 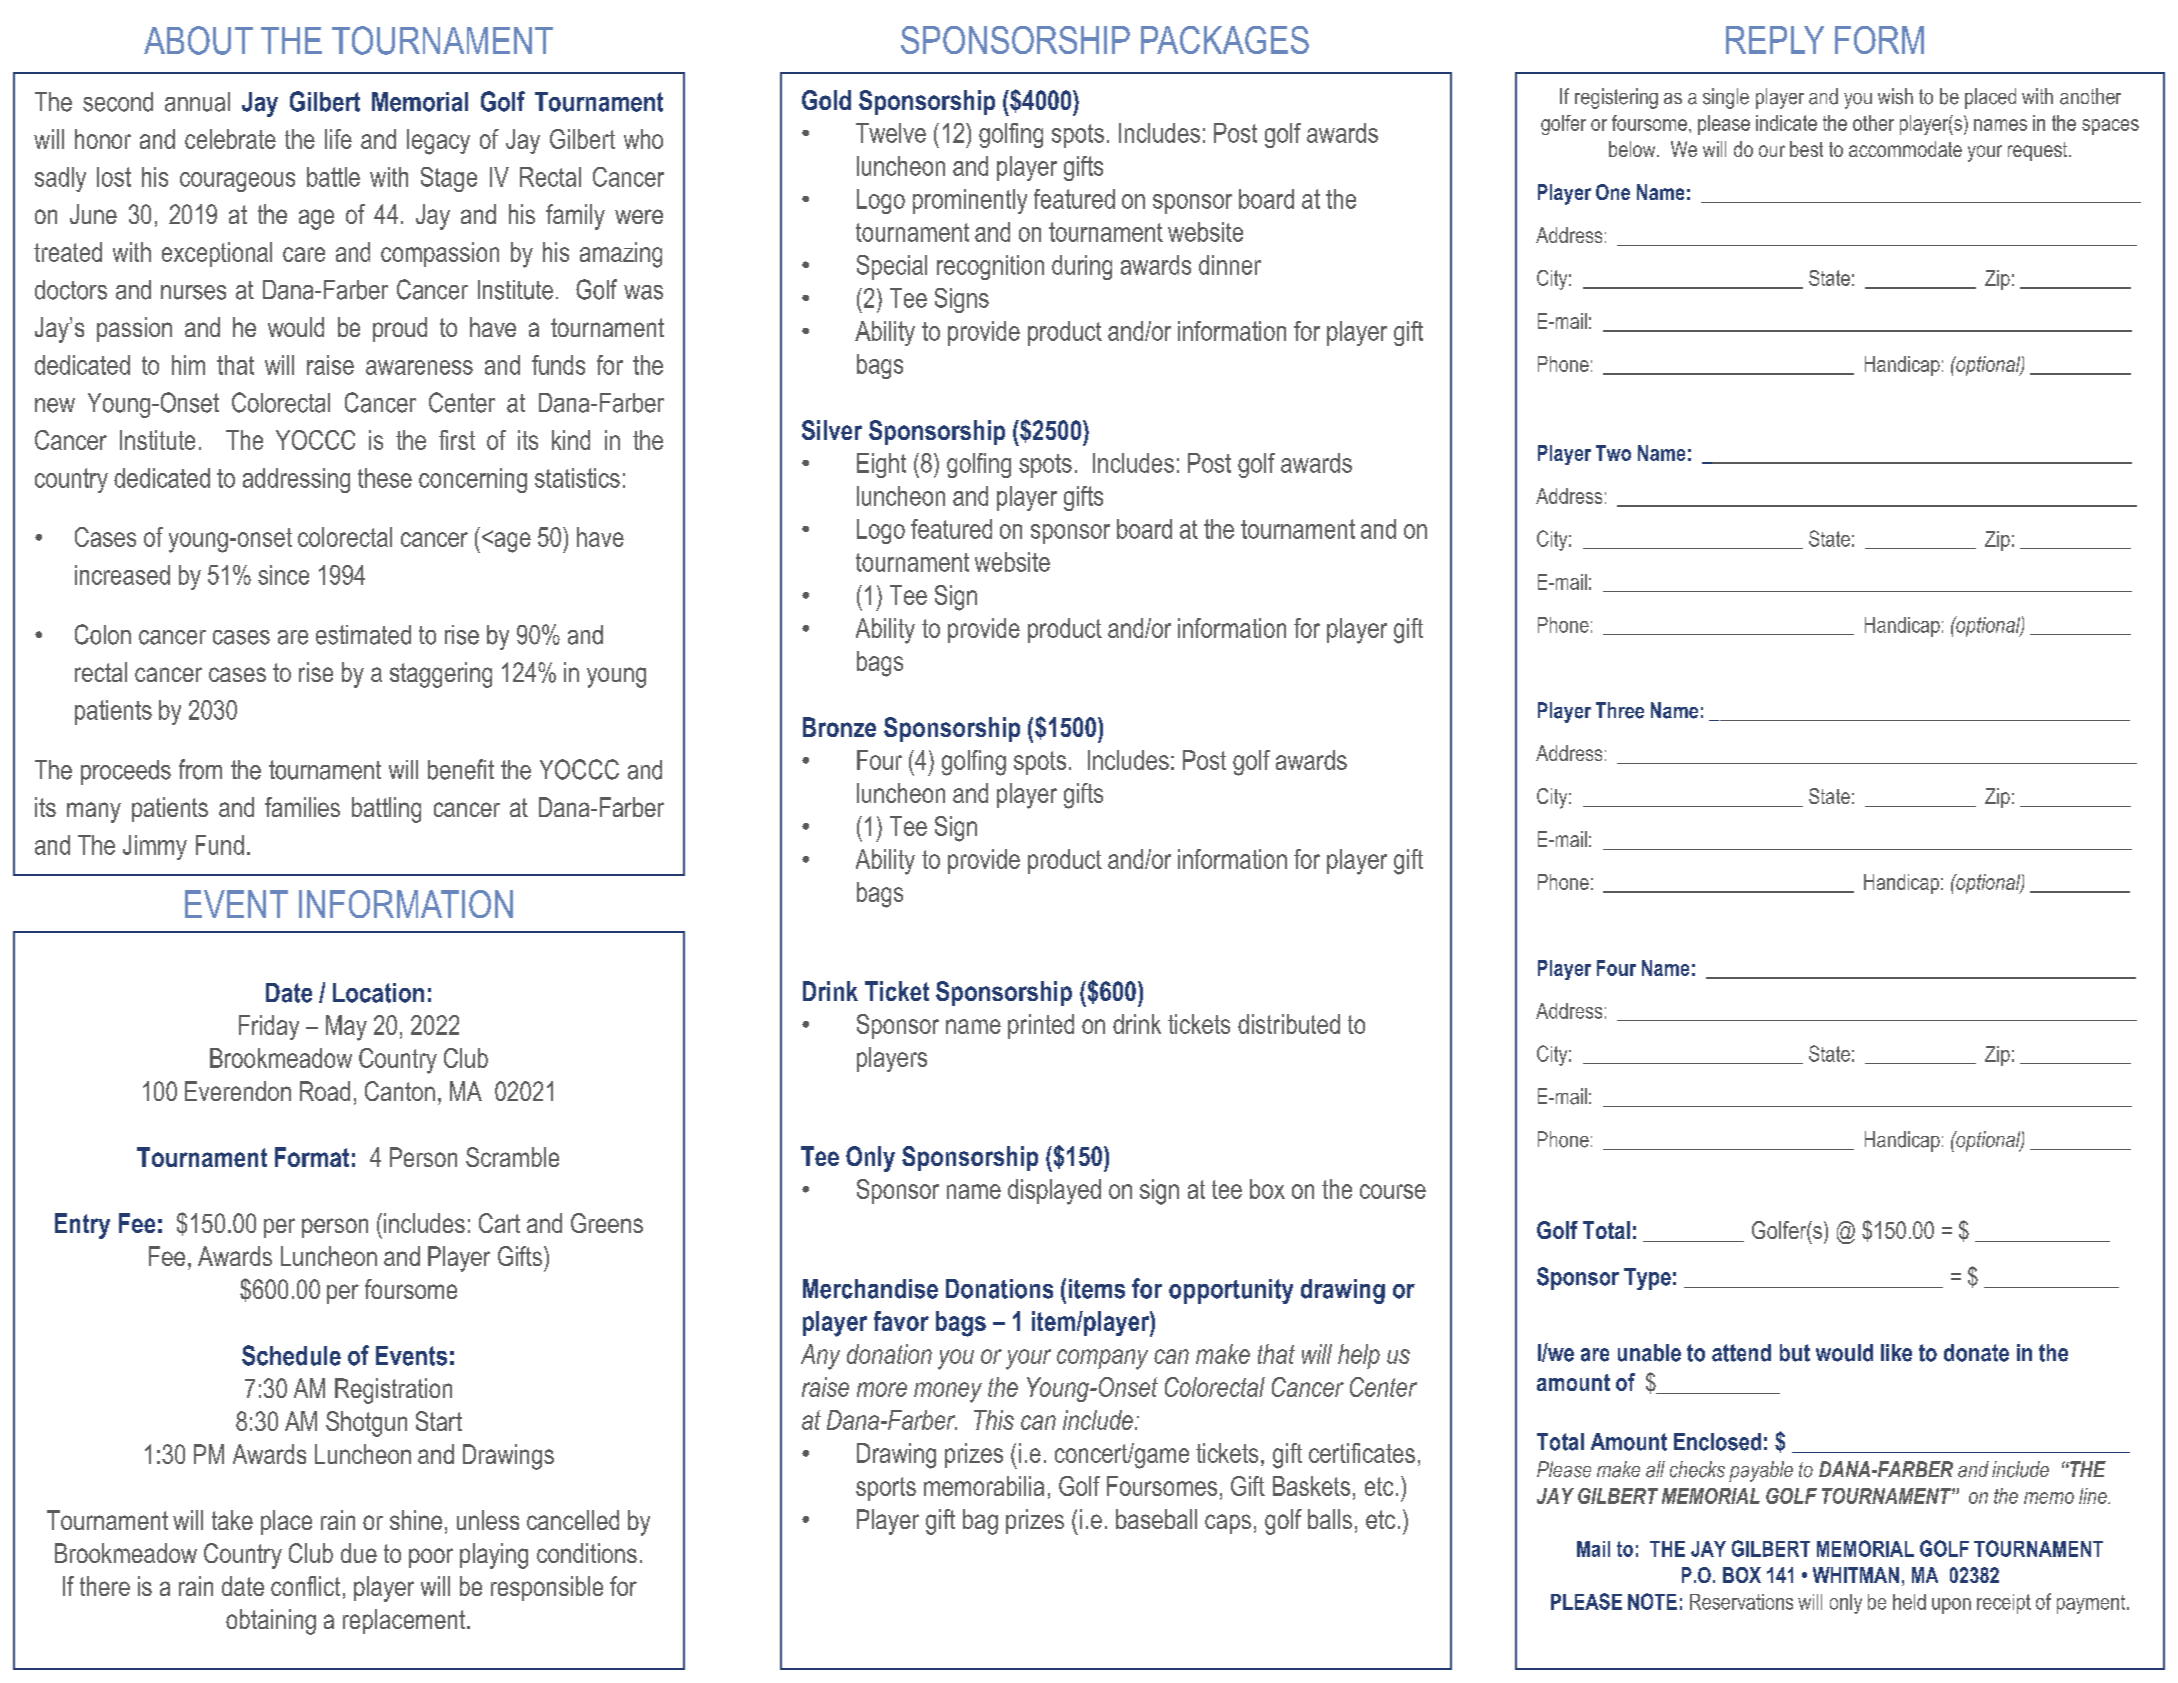 What do you see at coordinates (378, 993) in the page?
I see `Location` at bounding box center [378, 993].
